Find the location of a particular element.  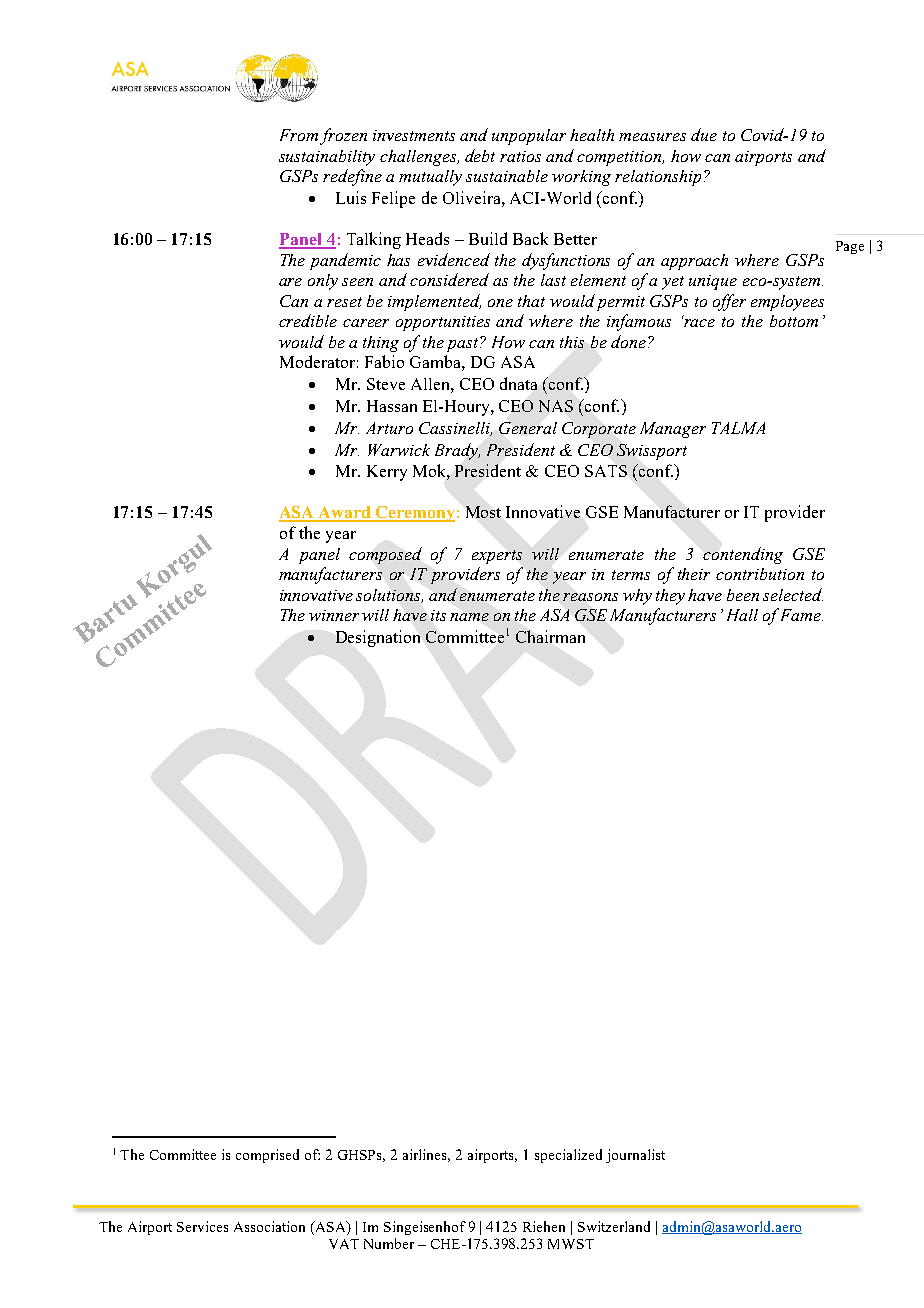

From is located at coordinates (299, 135).
